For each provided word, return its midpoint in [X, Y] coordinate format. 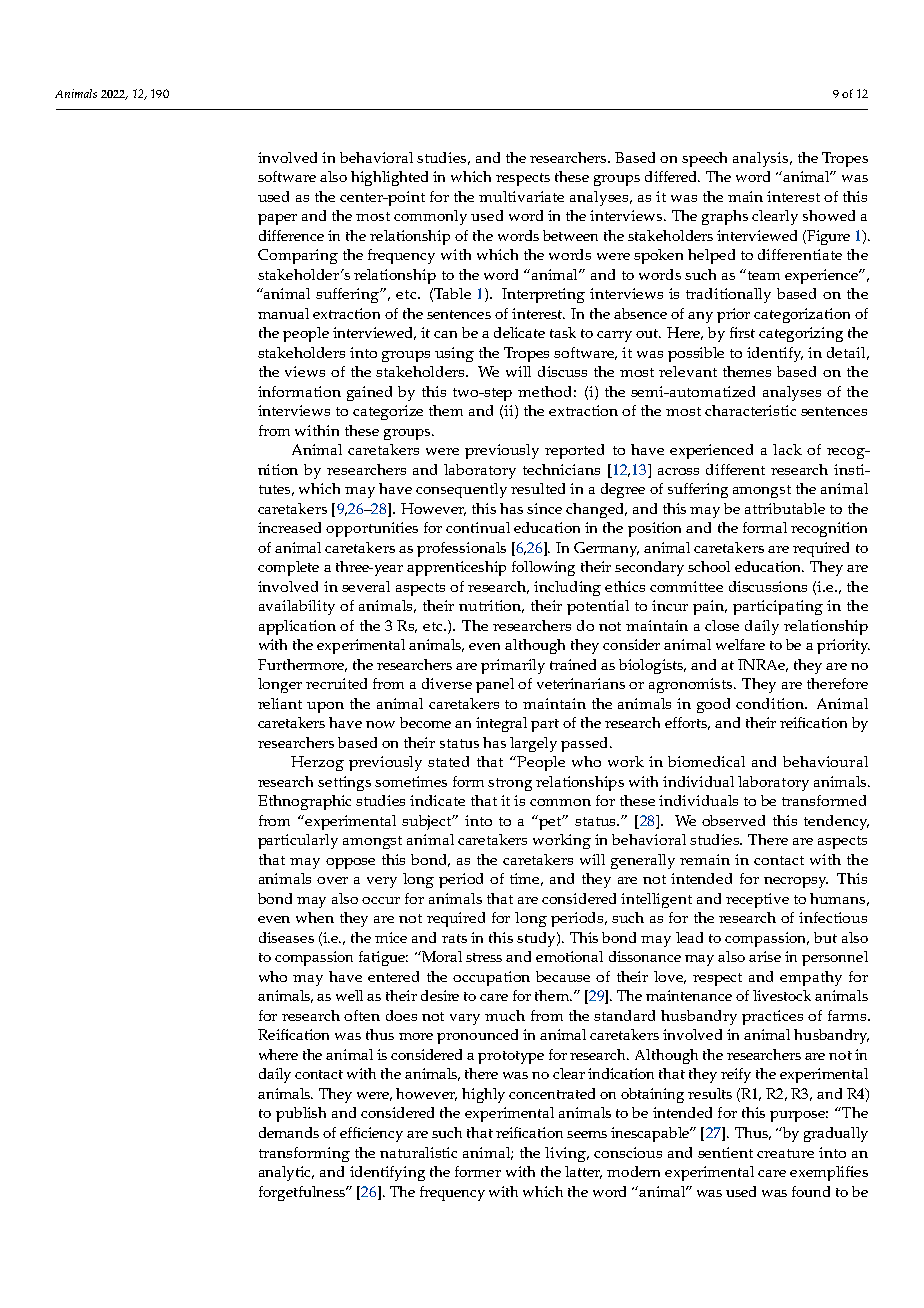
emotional [569, 956]
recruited [336, 683]
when [315, 917]
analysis [762, 159]
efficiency [371, 1134]
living [567, 1154]
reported [574, 451]
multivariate [521, 196]
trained [573, 664]
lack [787, 449]
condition [771, 703]
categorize [388, 412]
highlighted [389, 178]
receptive [757, 900]
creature [785, 1153]
